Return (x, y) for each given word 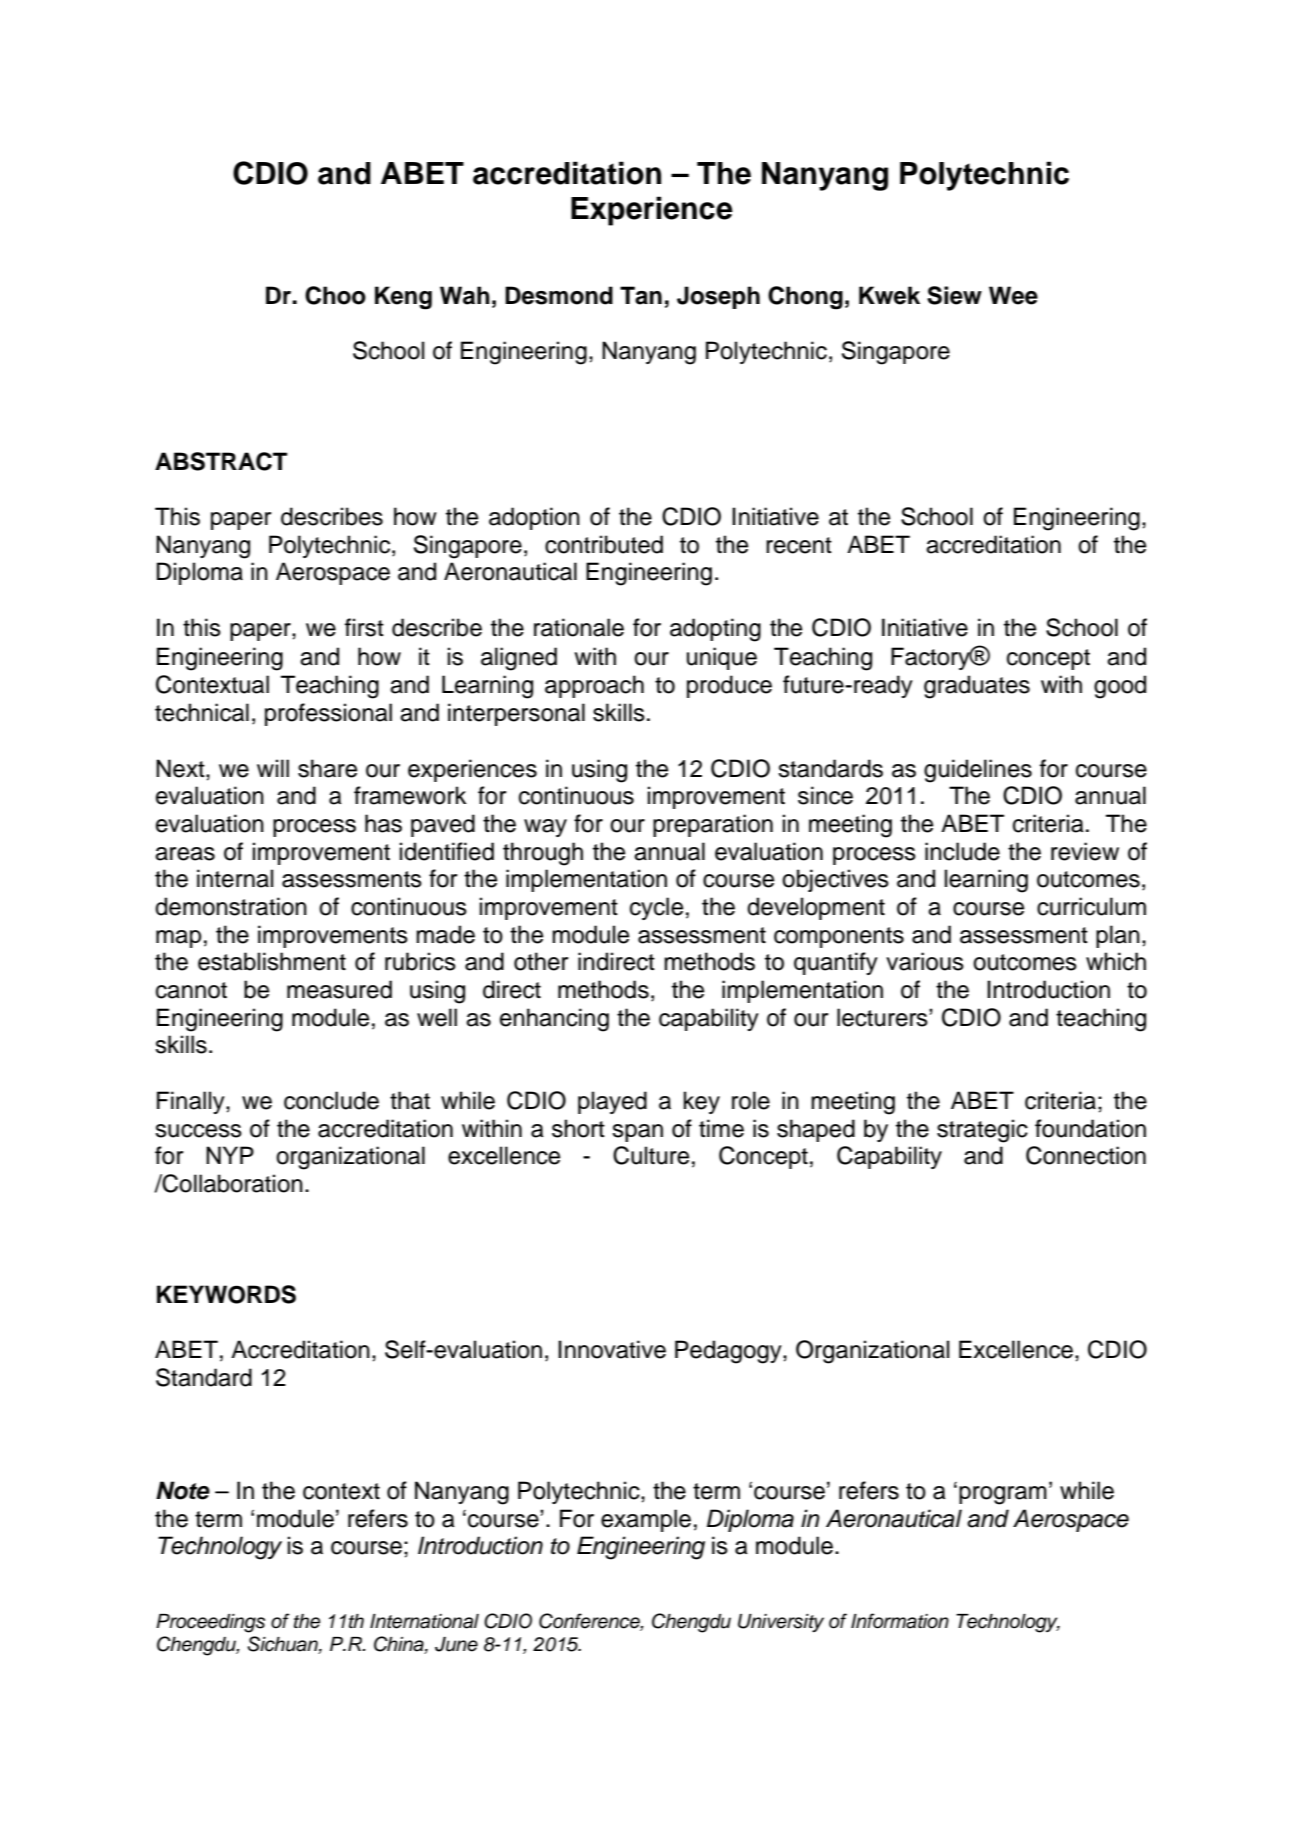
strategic (982, 1131)
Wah (465, 295)
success (198, 1131)
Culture (651, 1155)
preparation (713, 825)
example (646, 1520)
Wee (1013, 295)
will (273, 768)
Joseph (718, 297)
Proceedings (210, 1623)
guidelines (978, 771)
